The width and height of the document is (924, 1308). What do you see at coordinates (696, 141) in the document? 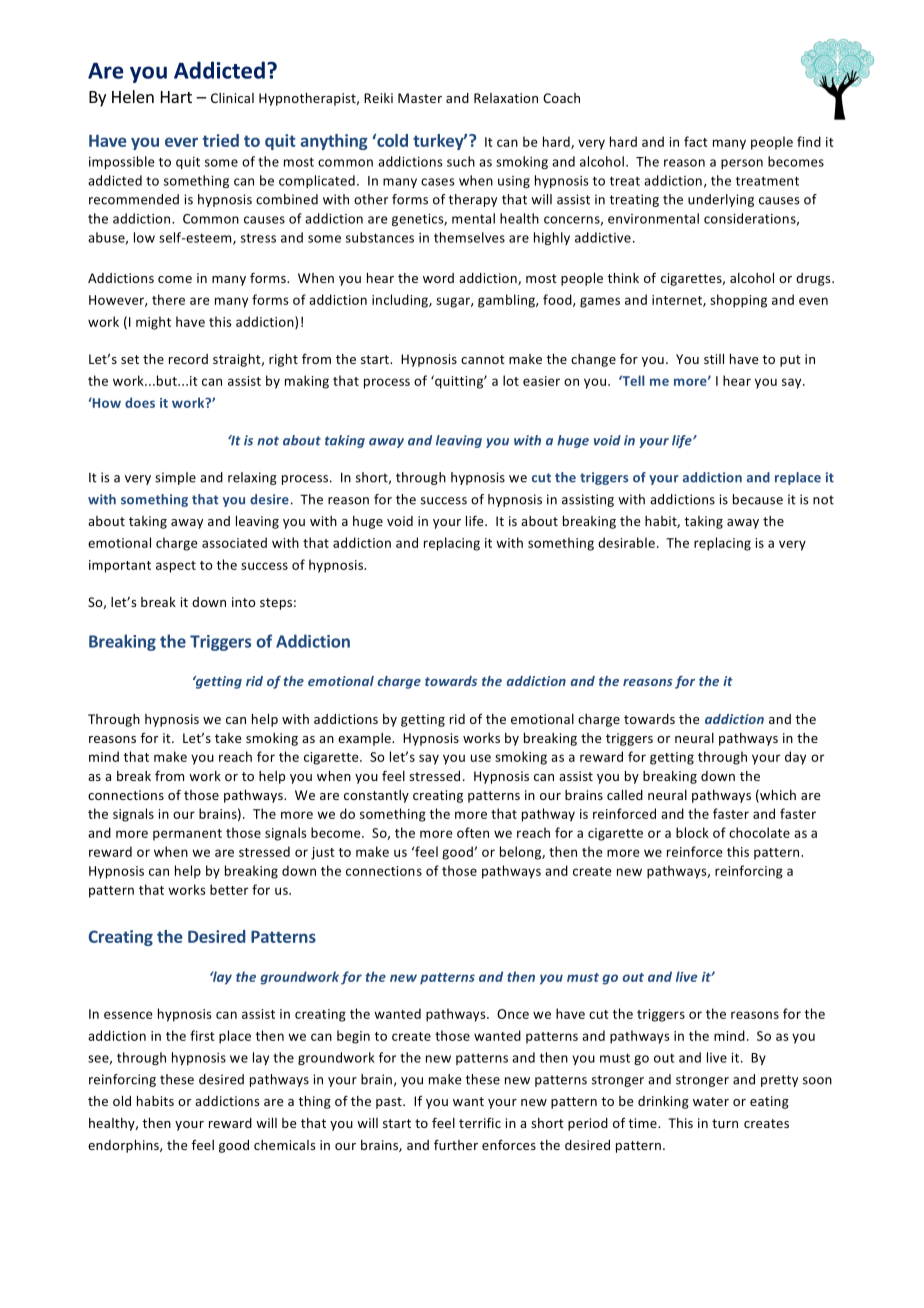
I see `fact` at bounding box center [696, 141].
